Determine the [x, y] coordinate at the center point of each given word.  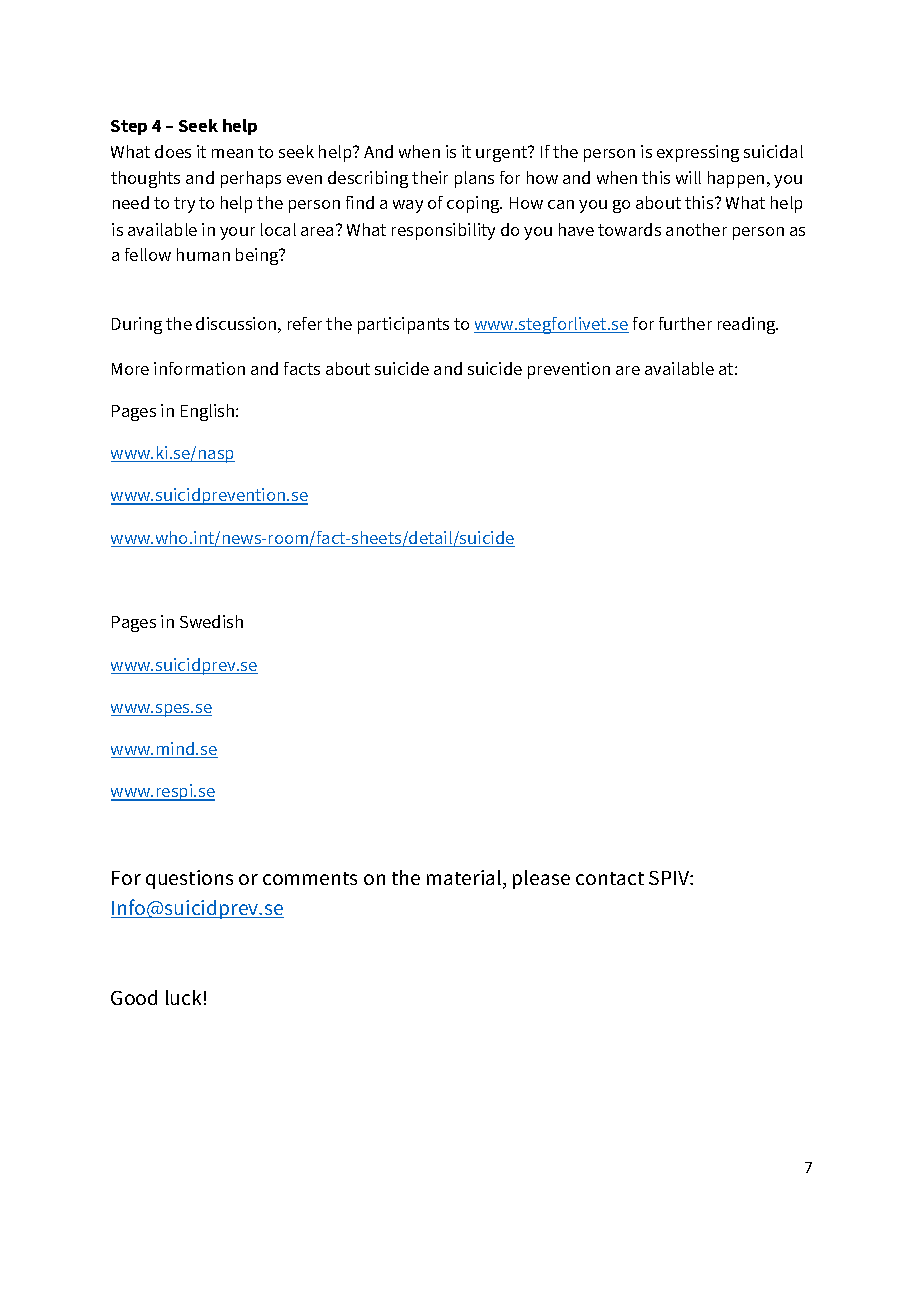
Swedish [211, 621]
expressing [698, 153]
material [465, 879]
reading [748, 325]
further [685, 323]
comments [310, 878]
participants [403, 325]
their [430, 177]
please [541, 879]
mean [232, 153]
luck [183, 997]
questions [189, 879]
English [209, 412]
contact [610, 878]
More [130, 369]
